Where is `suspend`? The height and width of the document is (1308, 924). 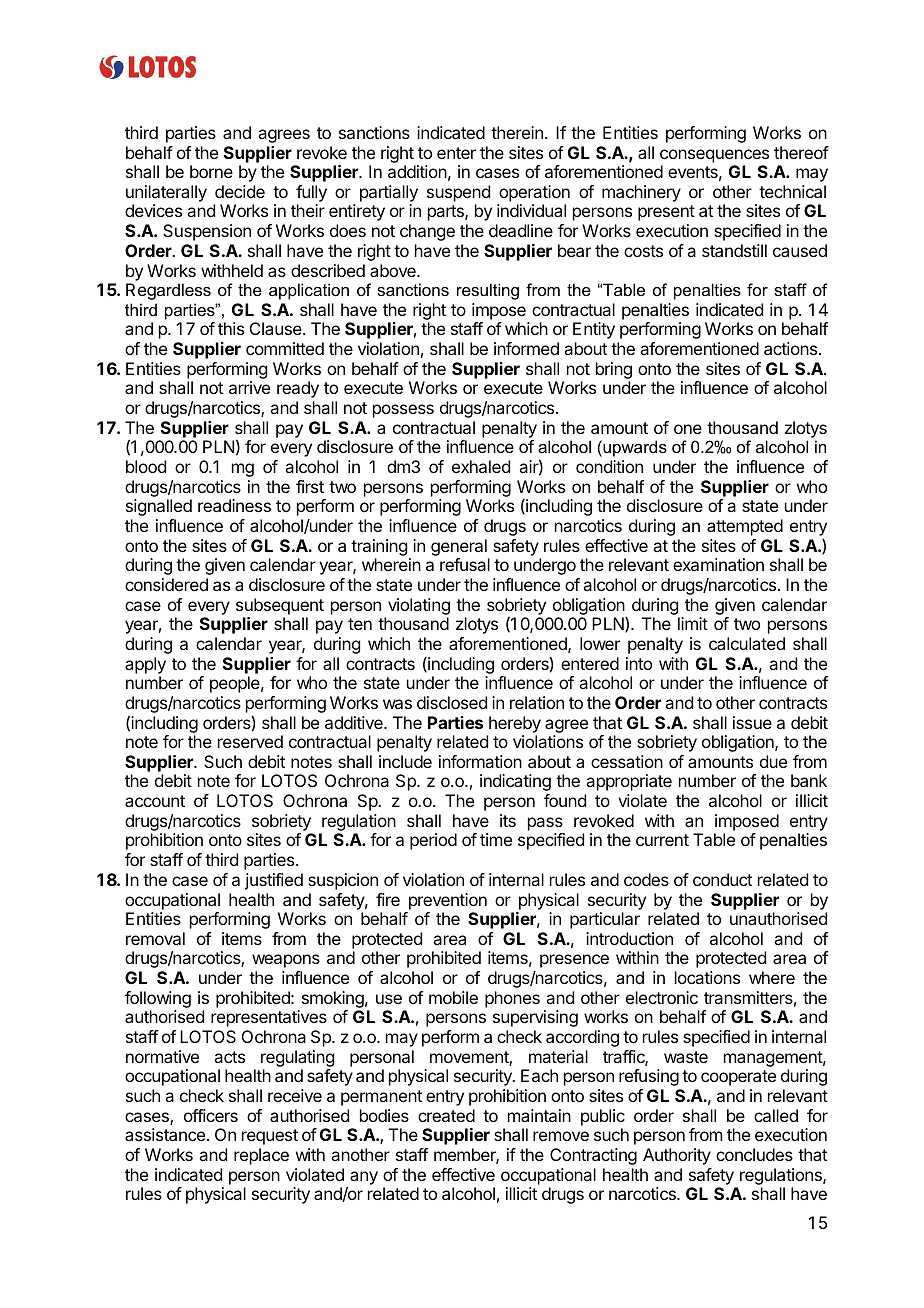
suspend is located at coordinates (458, 193).
